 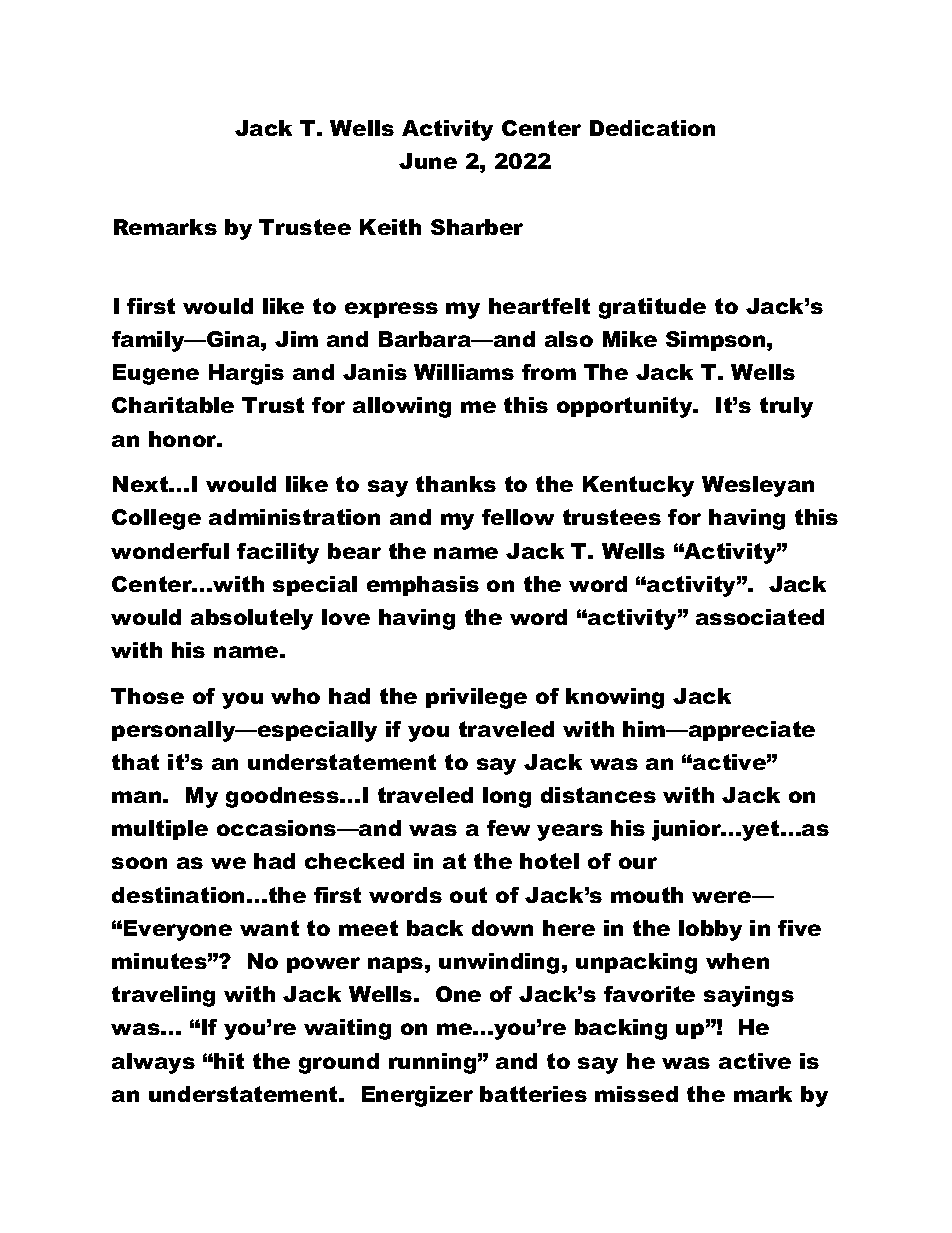 I want to click on truly, so click(x=786, y=407).
